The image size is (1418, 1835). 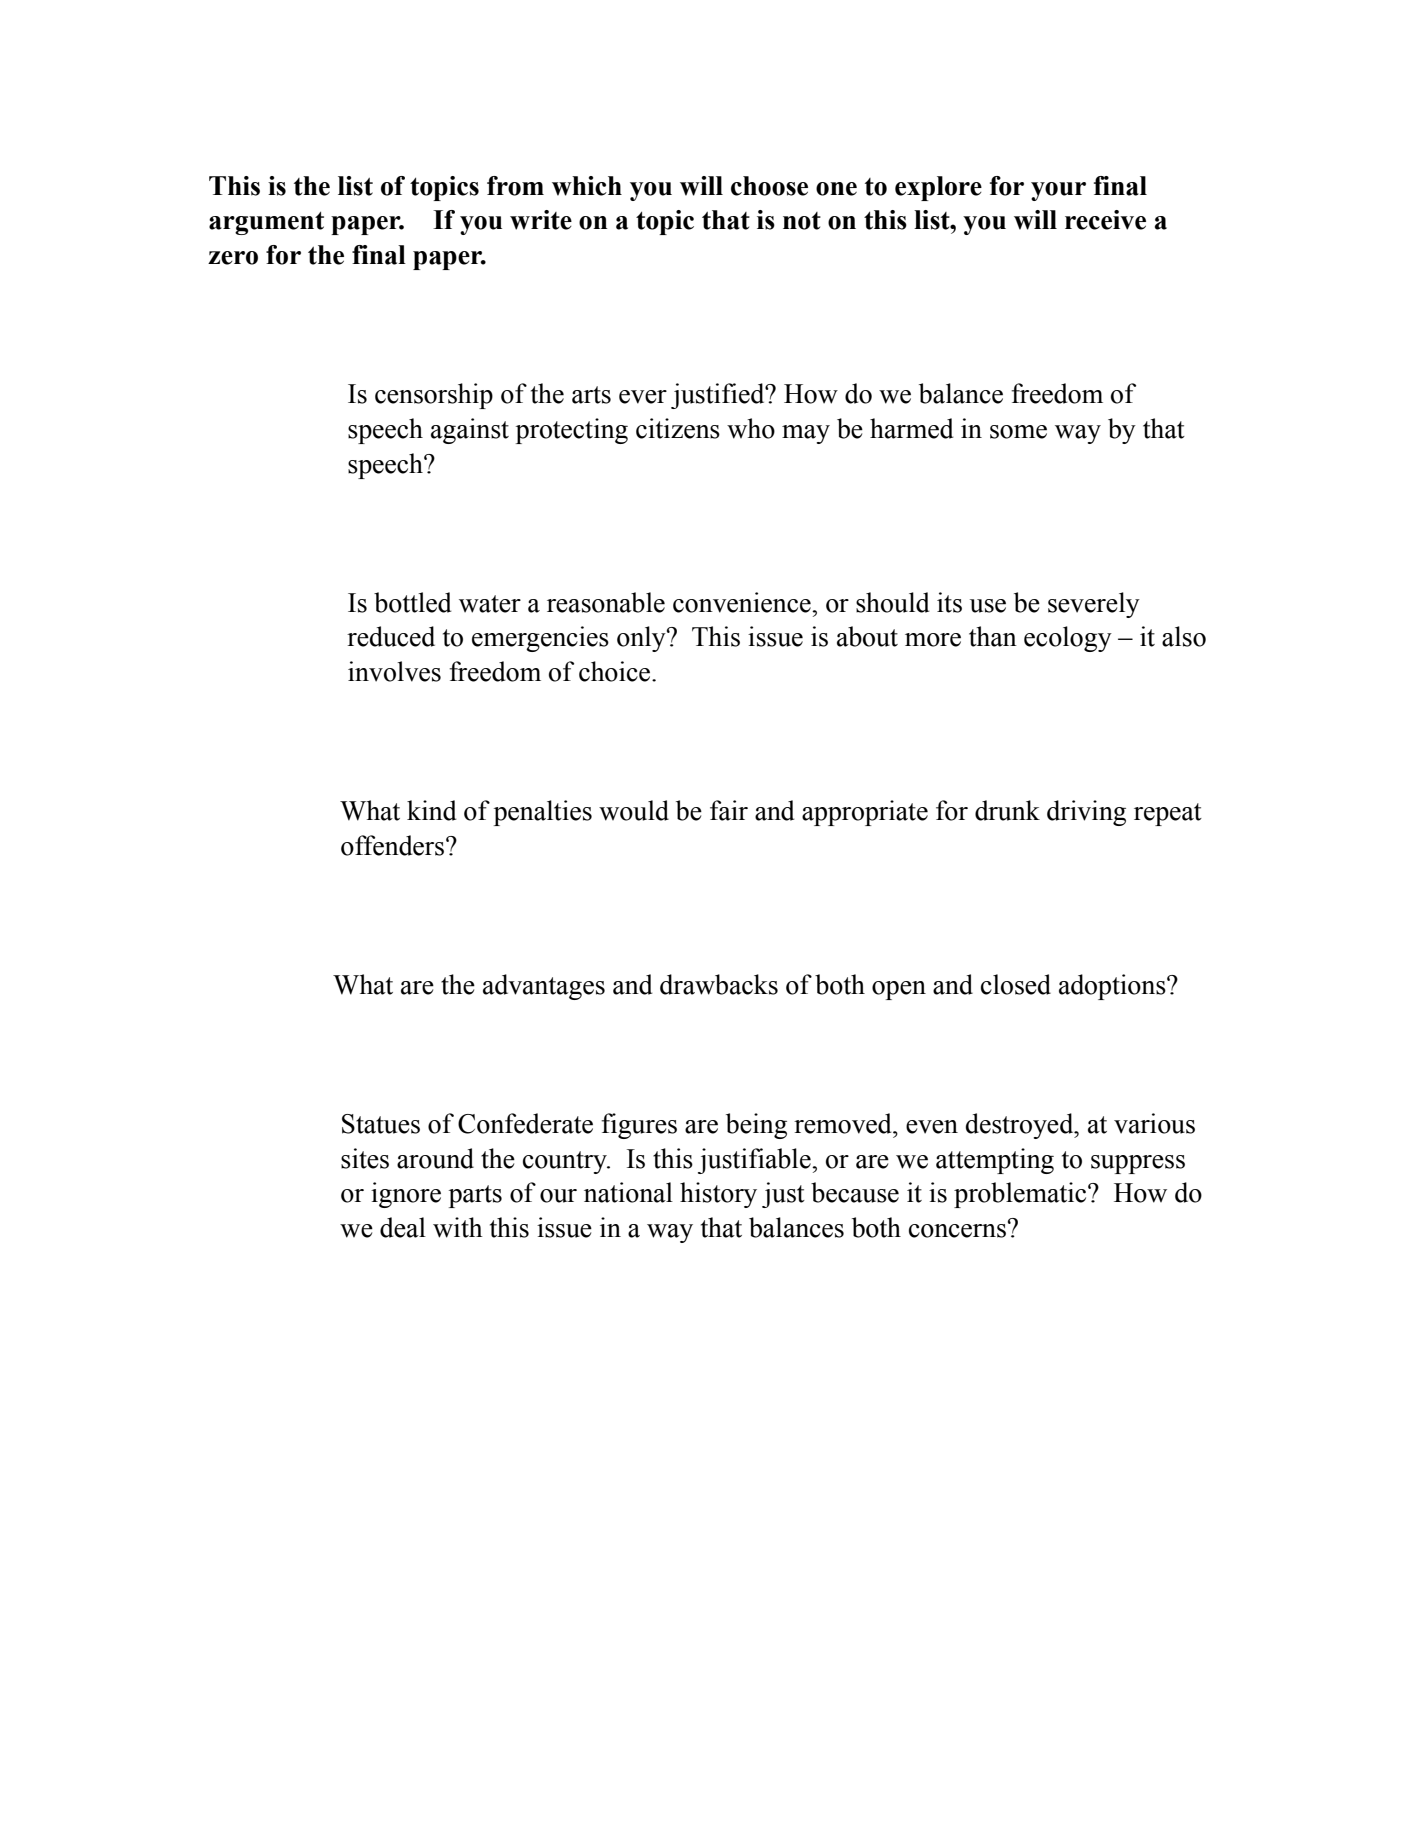 I want to click on choose, so click(x=769, y=186).
